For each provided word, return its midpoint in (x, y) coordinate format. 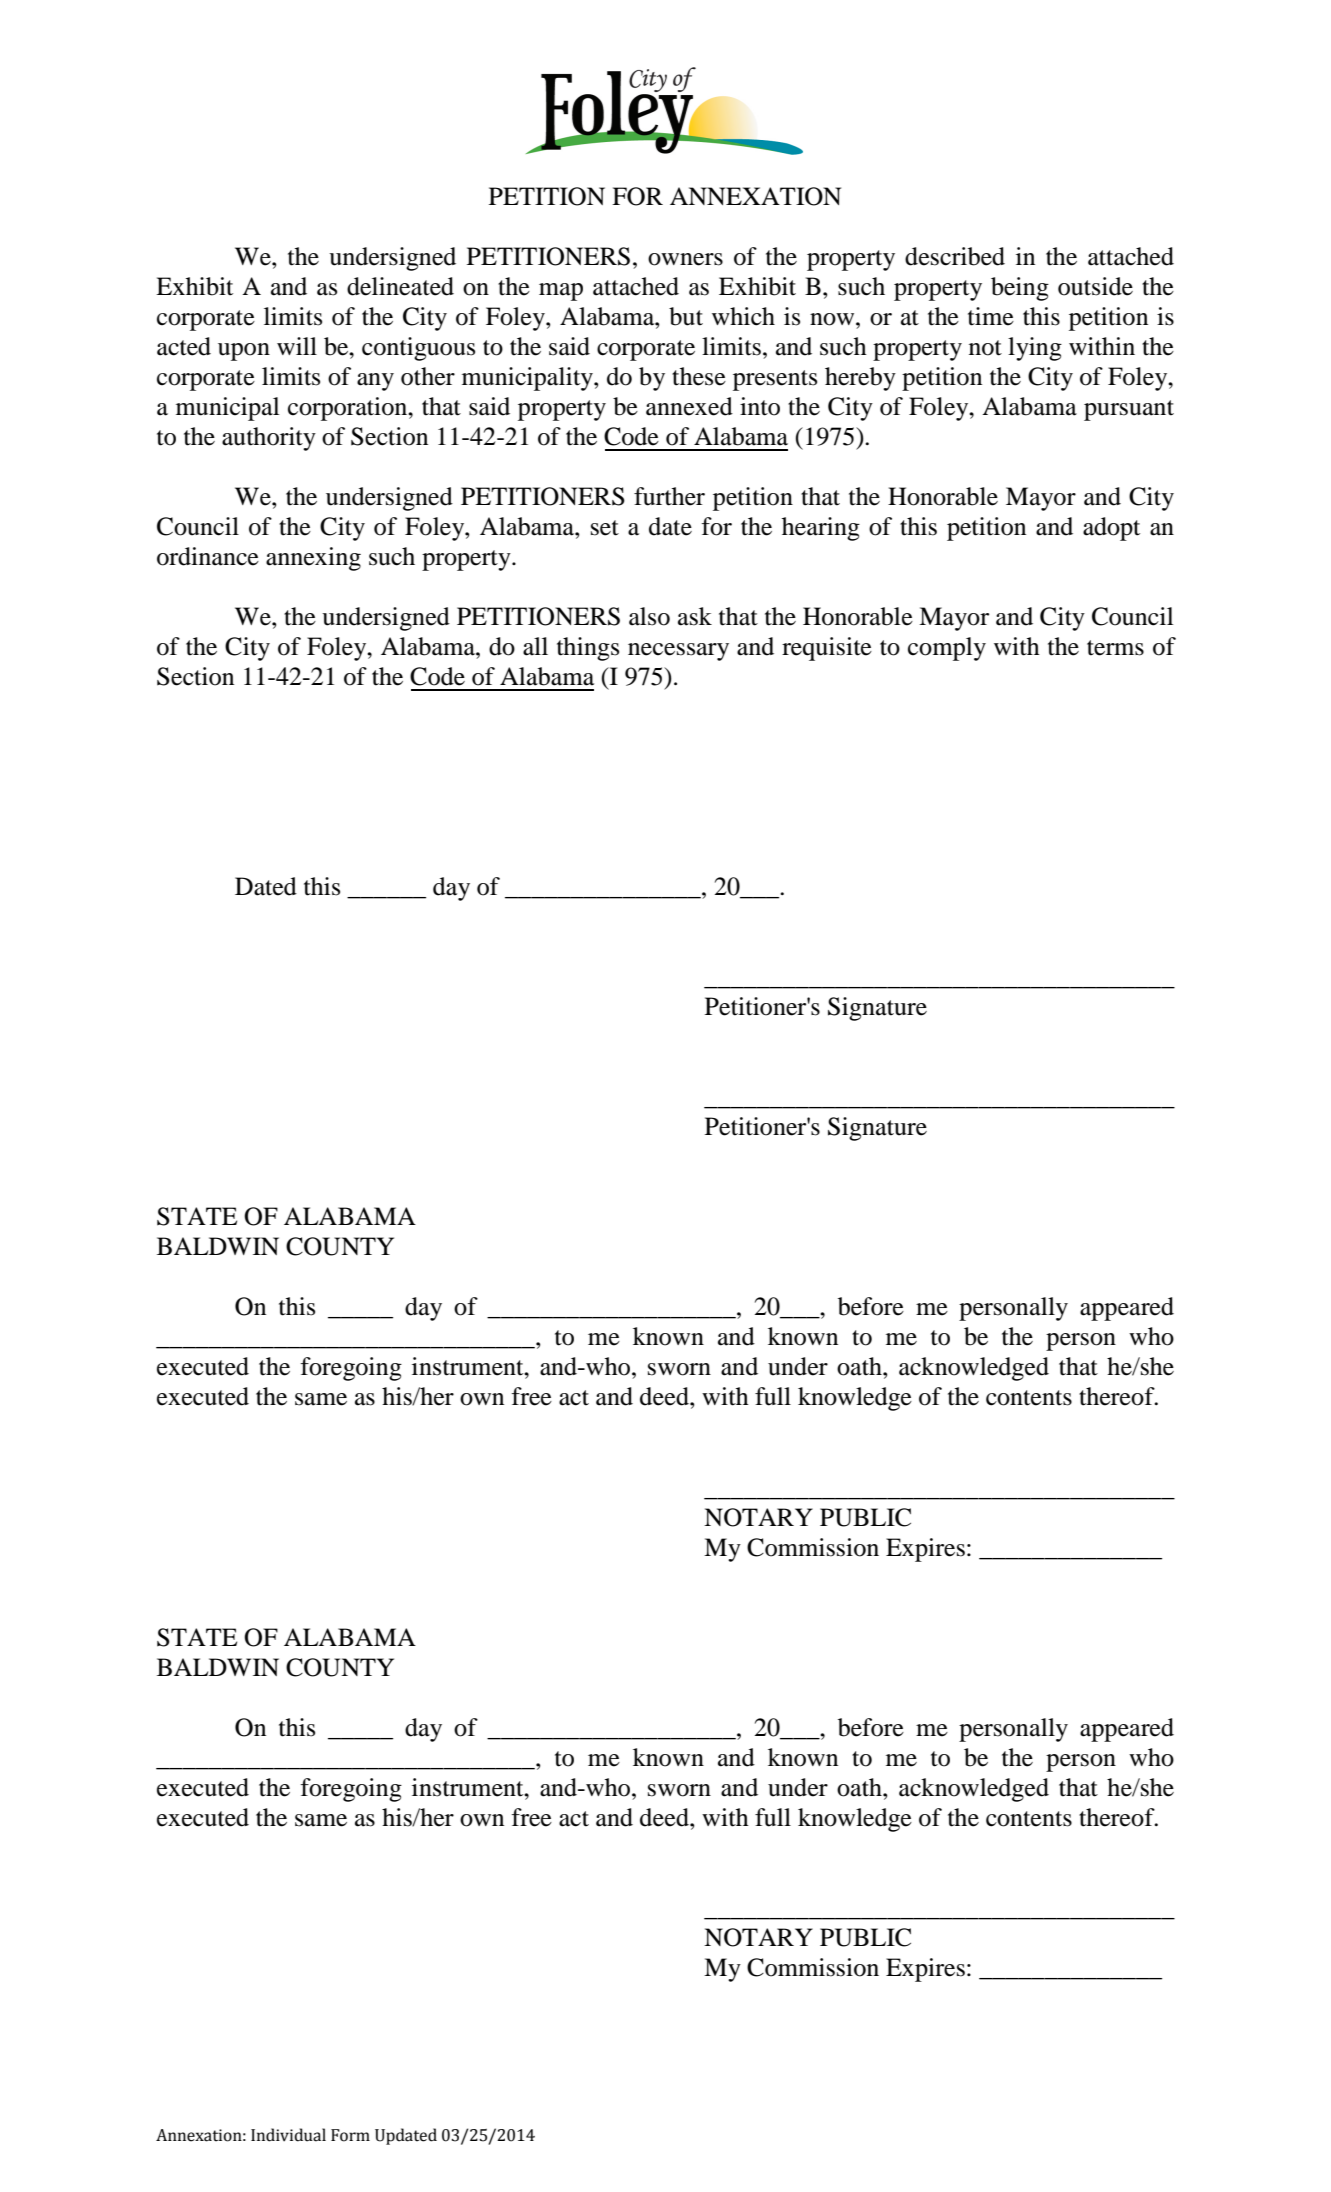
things (588, 649)
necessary (678, 652)
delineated (400, 286)
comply (947, 649)
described (955, 256)
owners (685, 259)
